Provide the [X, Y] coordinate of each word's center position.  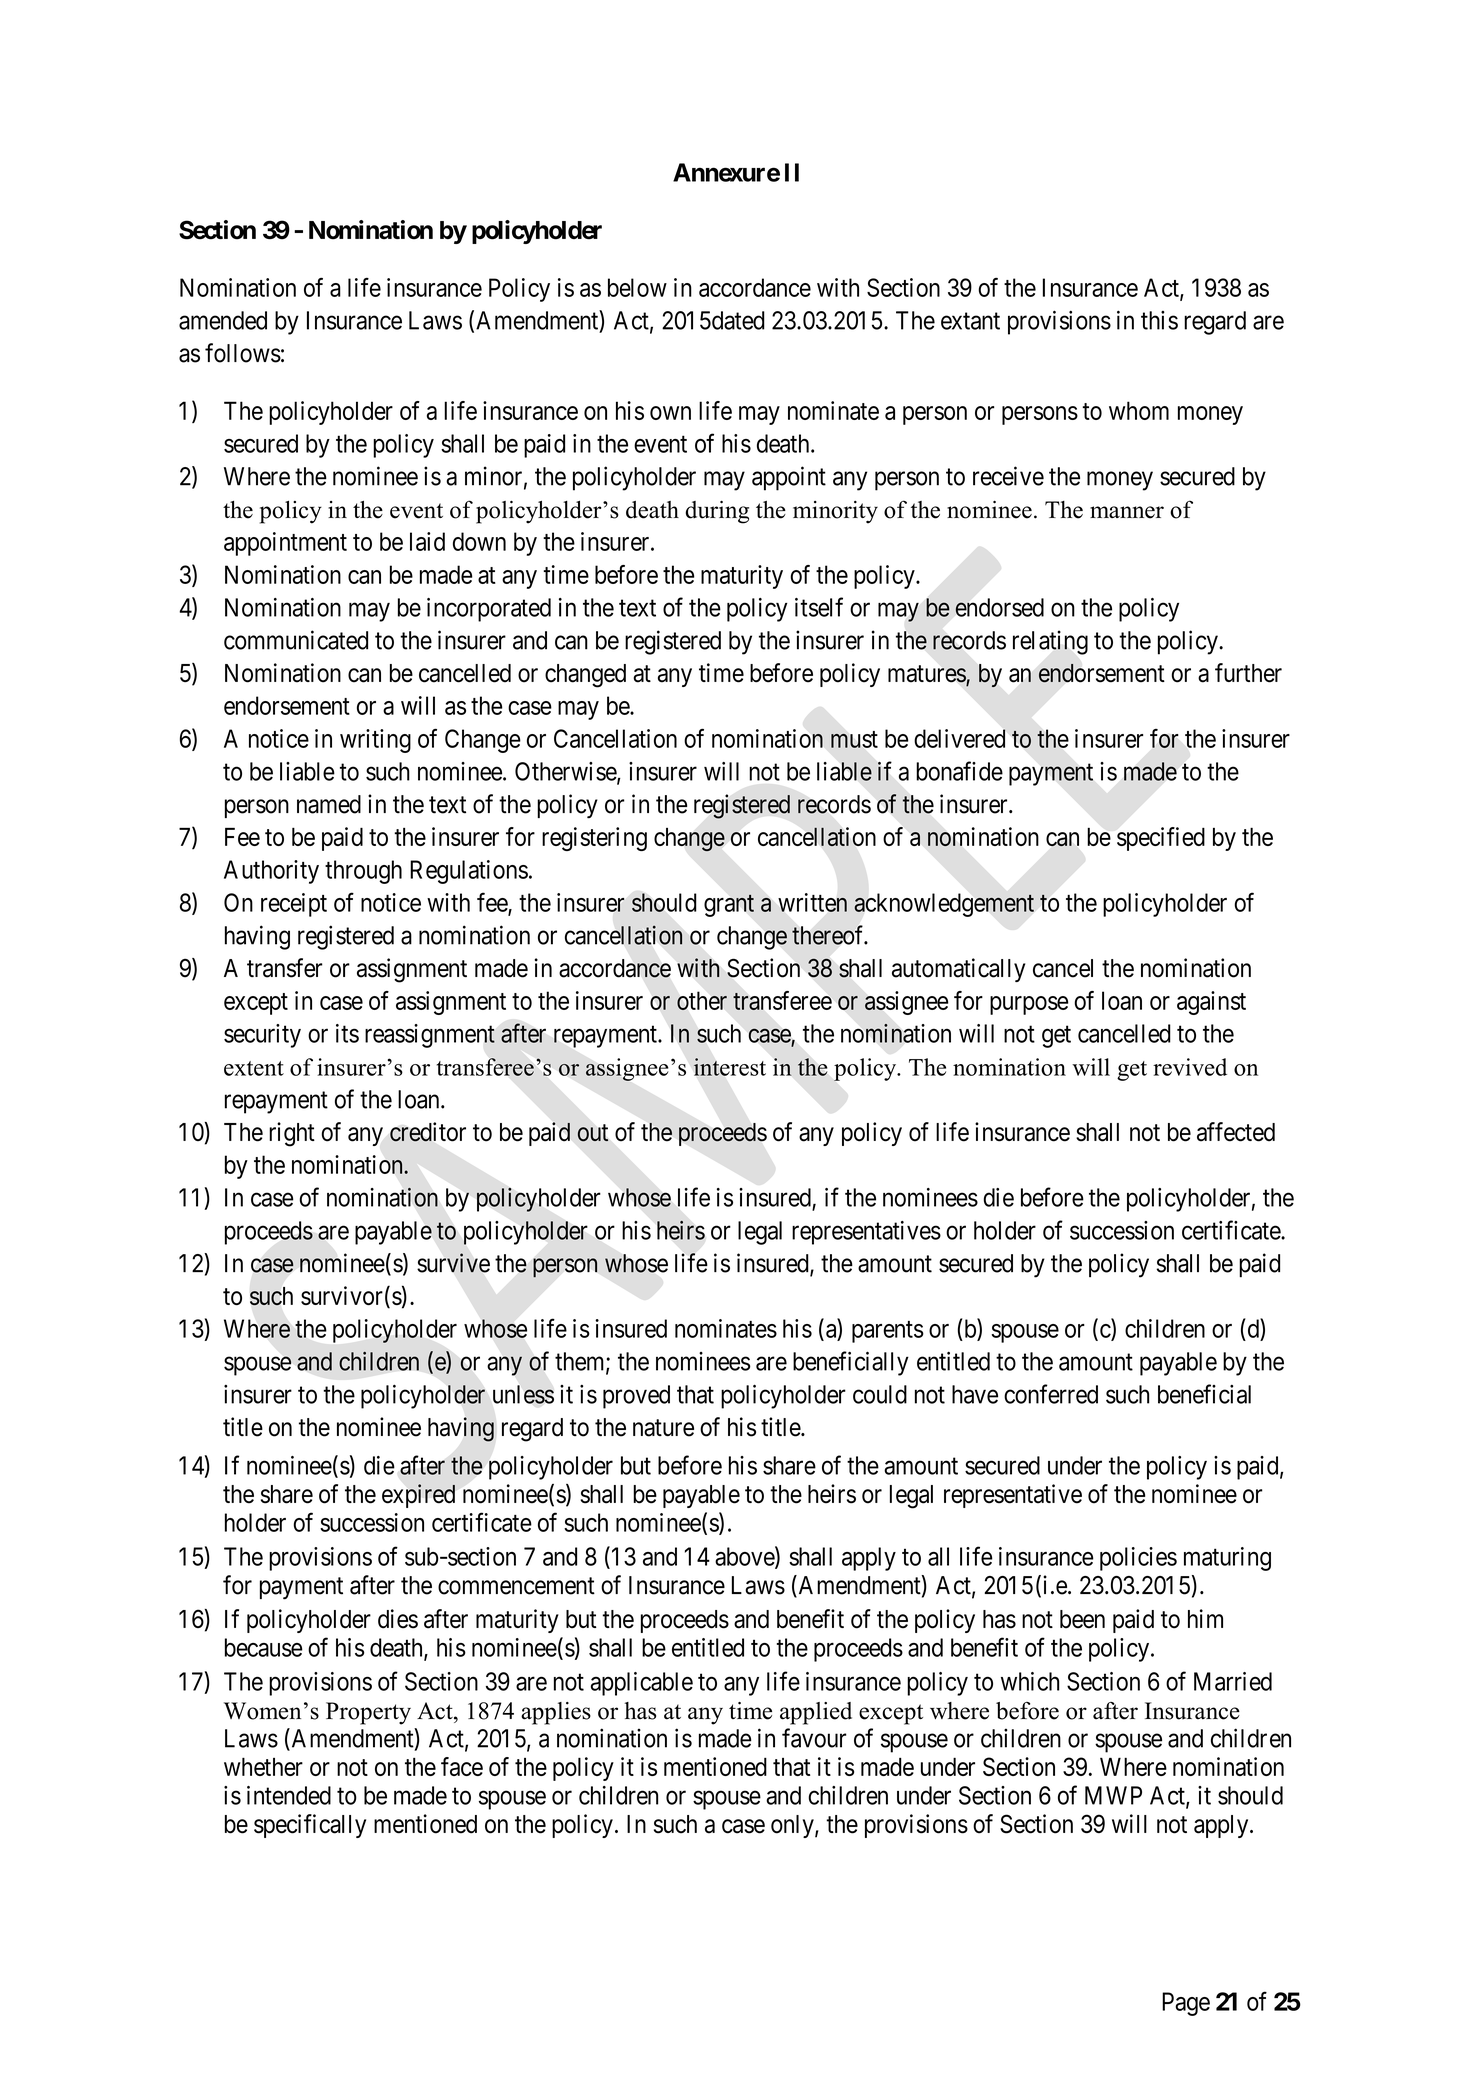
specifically [310, 1826]
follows [243, 353]
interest [729, 1067]
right [292, 1134]
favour [814, 1738]
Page [1186, 2004]
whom [1139, 410]
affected [1236, 1132]
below [637, 287]
